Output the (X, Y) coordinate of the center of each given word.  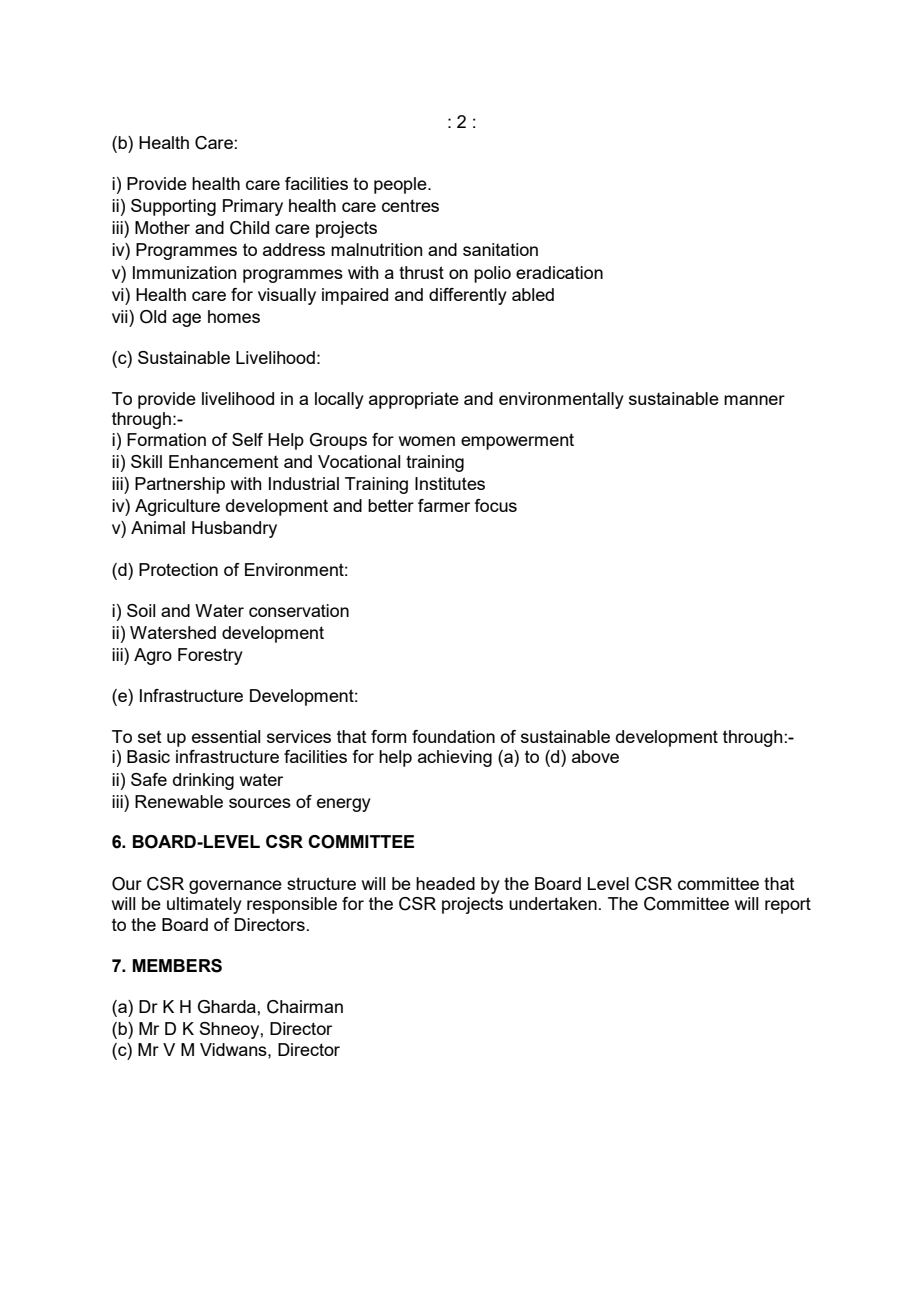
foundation (453, 736)
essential (226, 736)
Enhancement (224, 461)
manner (754, 400)
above (595, 756)
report (788, 905)
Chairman (305, 1007)
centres (410, 205)
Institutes (450, 483)
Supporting (173, 207)
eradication (559, 272)
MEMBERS (177, 966)
